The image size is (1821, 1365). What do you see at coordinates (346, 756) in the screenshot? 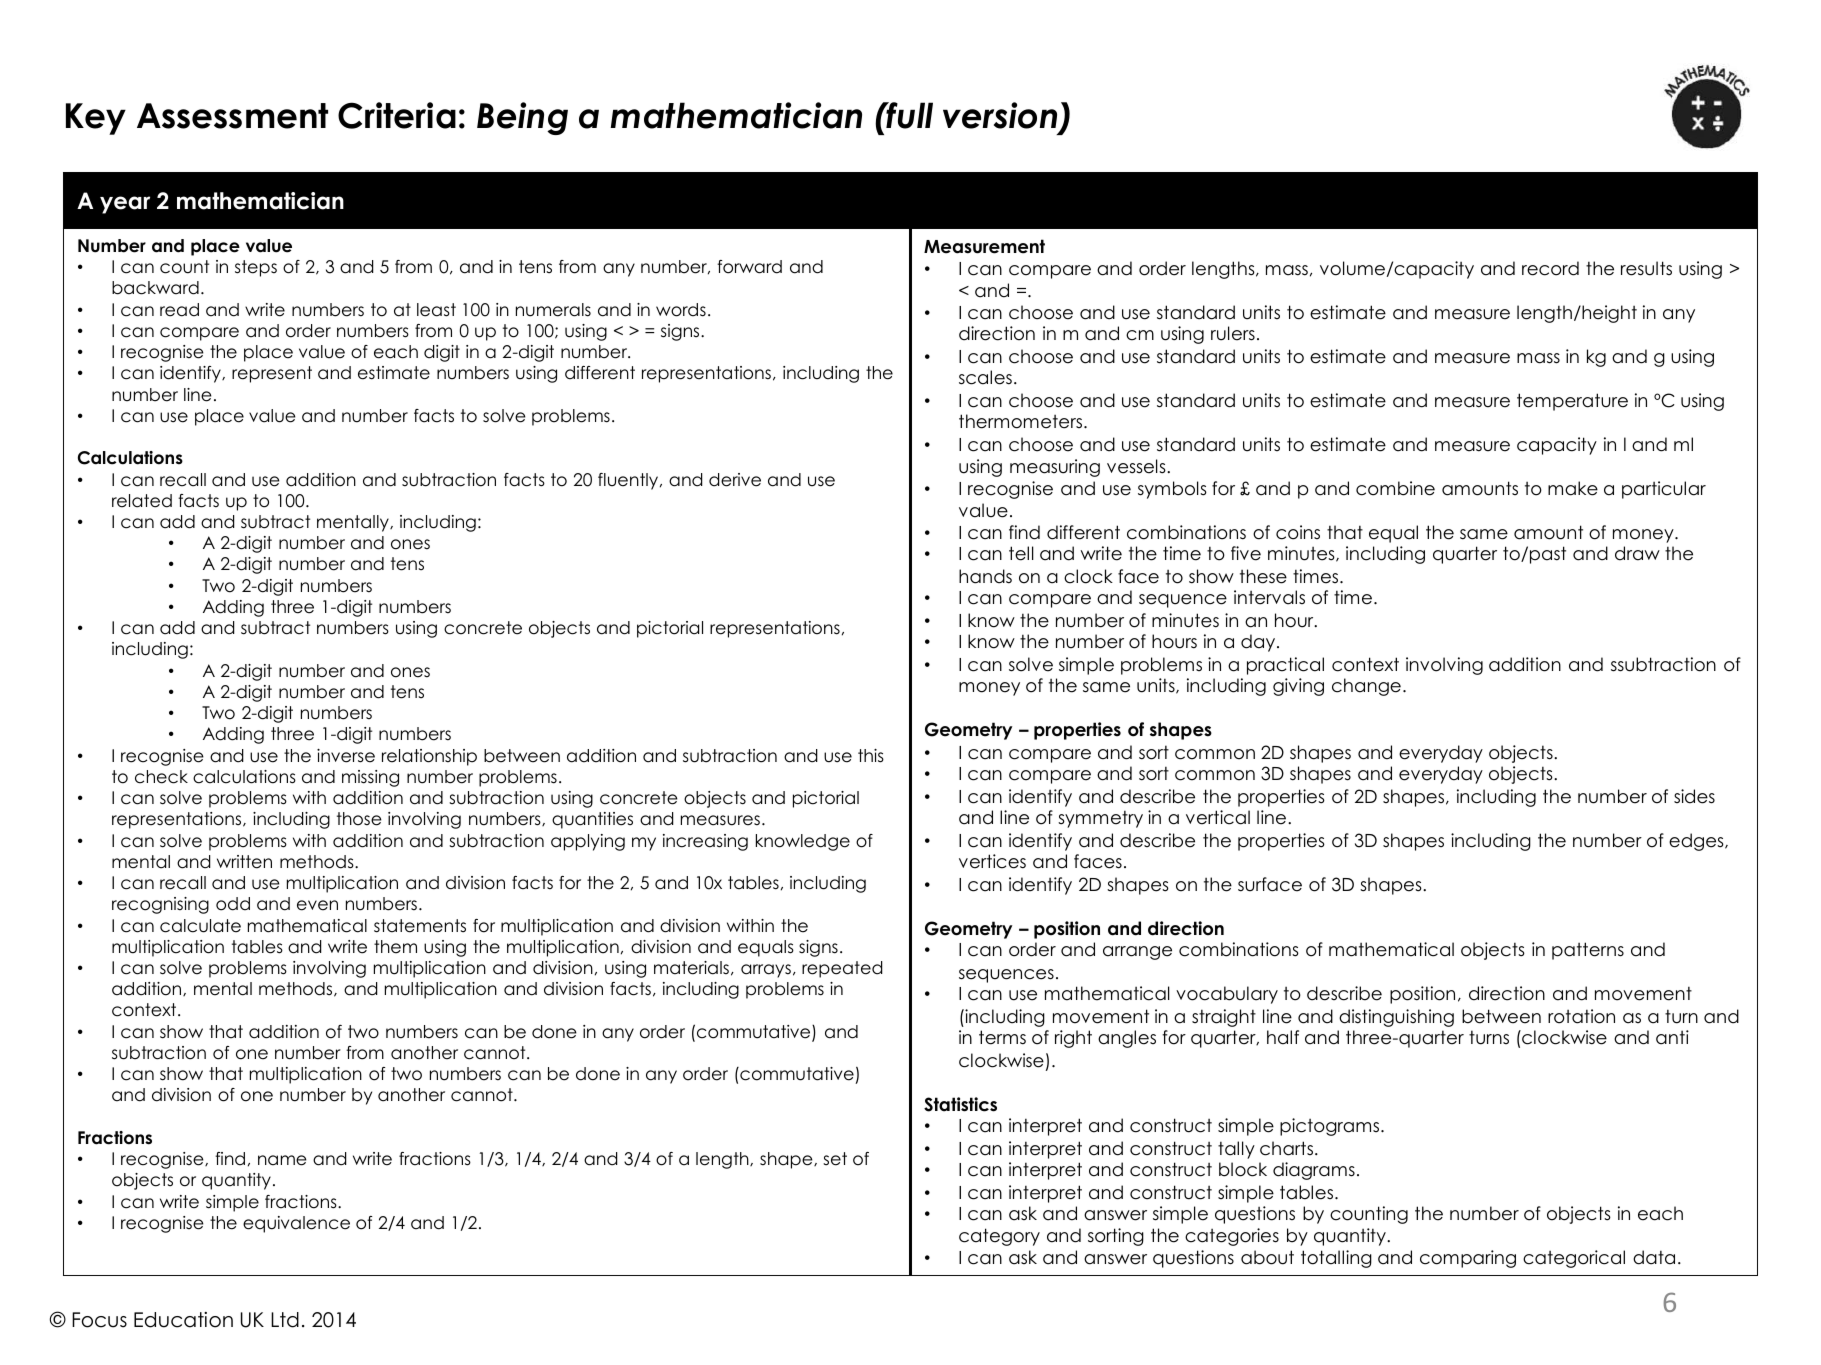
I see `inverse` at bounding box center [346, 756].
